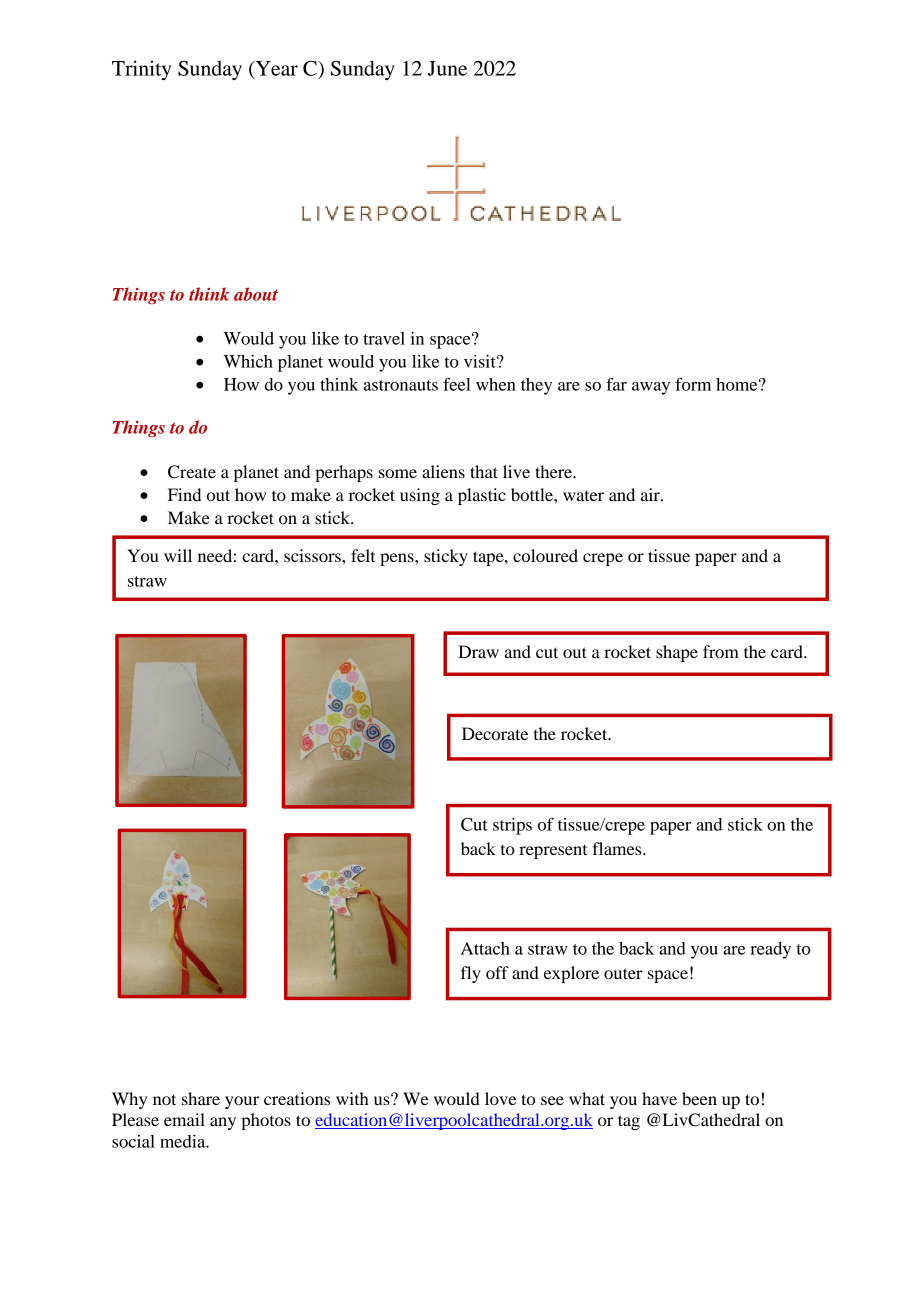 This screenshot has height=1308, width=924. What do you see at coordinates (495, 733) in the screenshot?
I see `Decorate` at bounding box center [495, 733].
